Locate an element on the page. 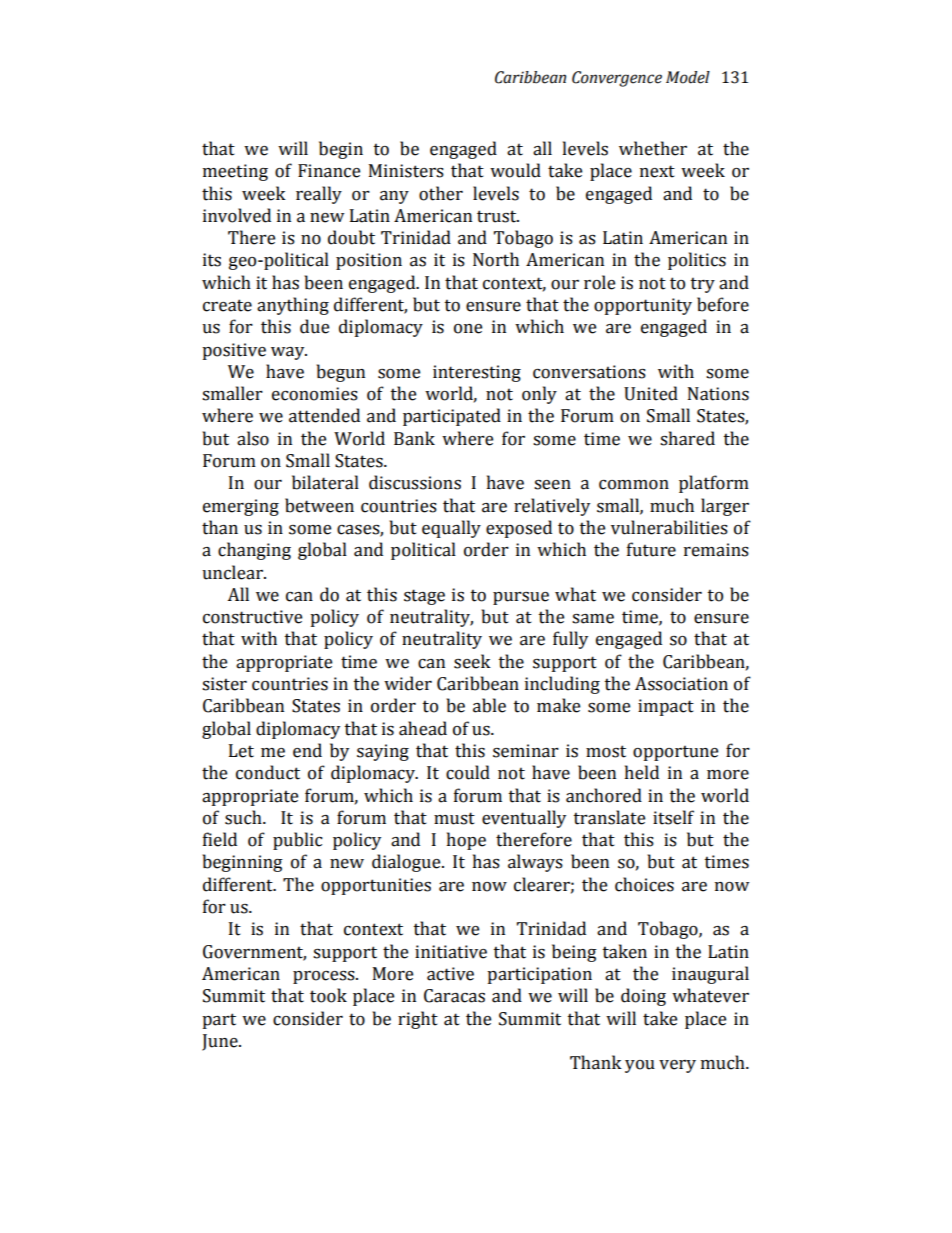 The width and height of the document is (952, 1233). meeting is located at coordinates (235, 172).
